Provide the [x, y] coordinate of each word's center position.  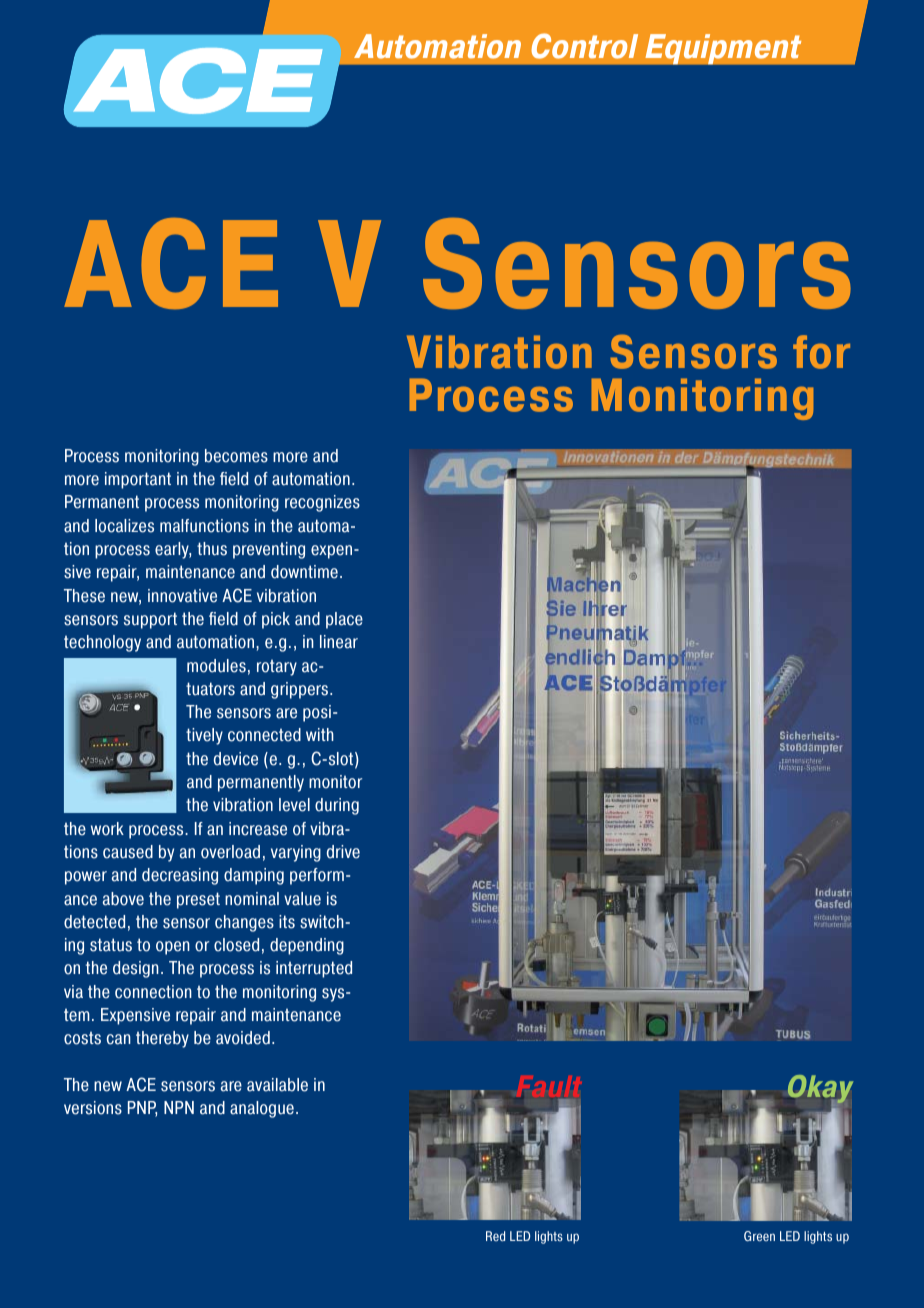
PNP [142, 1109]
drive [343, 852]
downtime [304, 572]
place [344, 620]
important [138, 480]
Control [584, 46]
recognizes [322, 503]
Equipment [723, 49]
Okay [820, 1090]
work [107, 829]
